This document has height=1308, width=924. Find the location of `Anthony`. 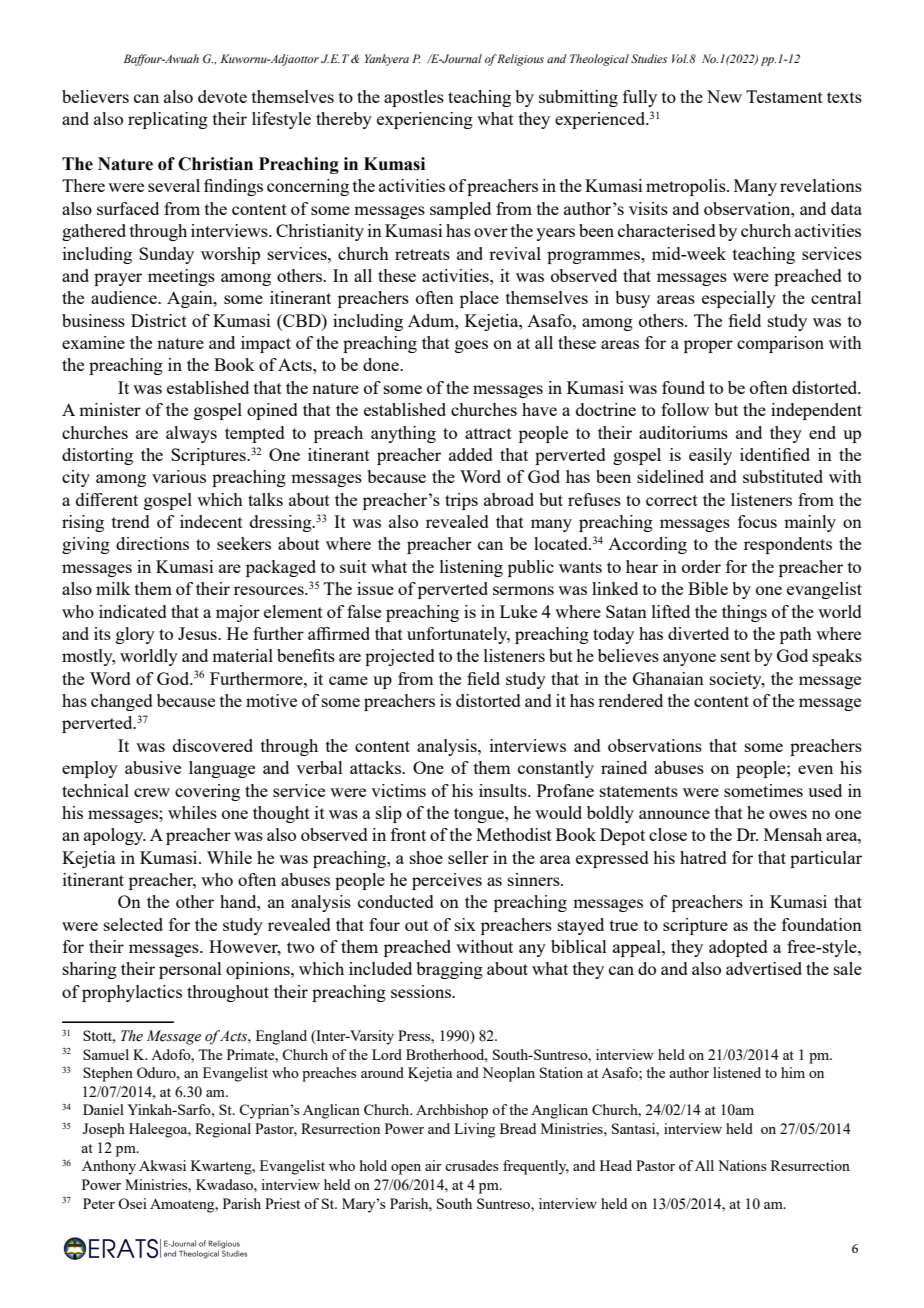

Anthony is located at coordinates (109, 1167).
